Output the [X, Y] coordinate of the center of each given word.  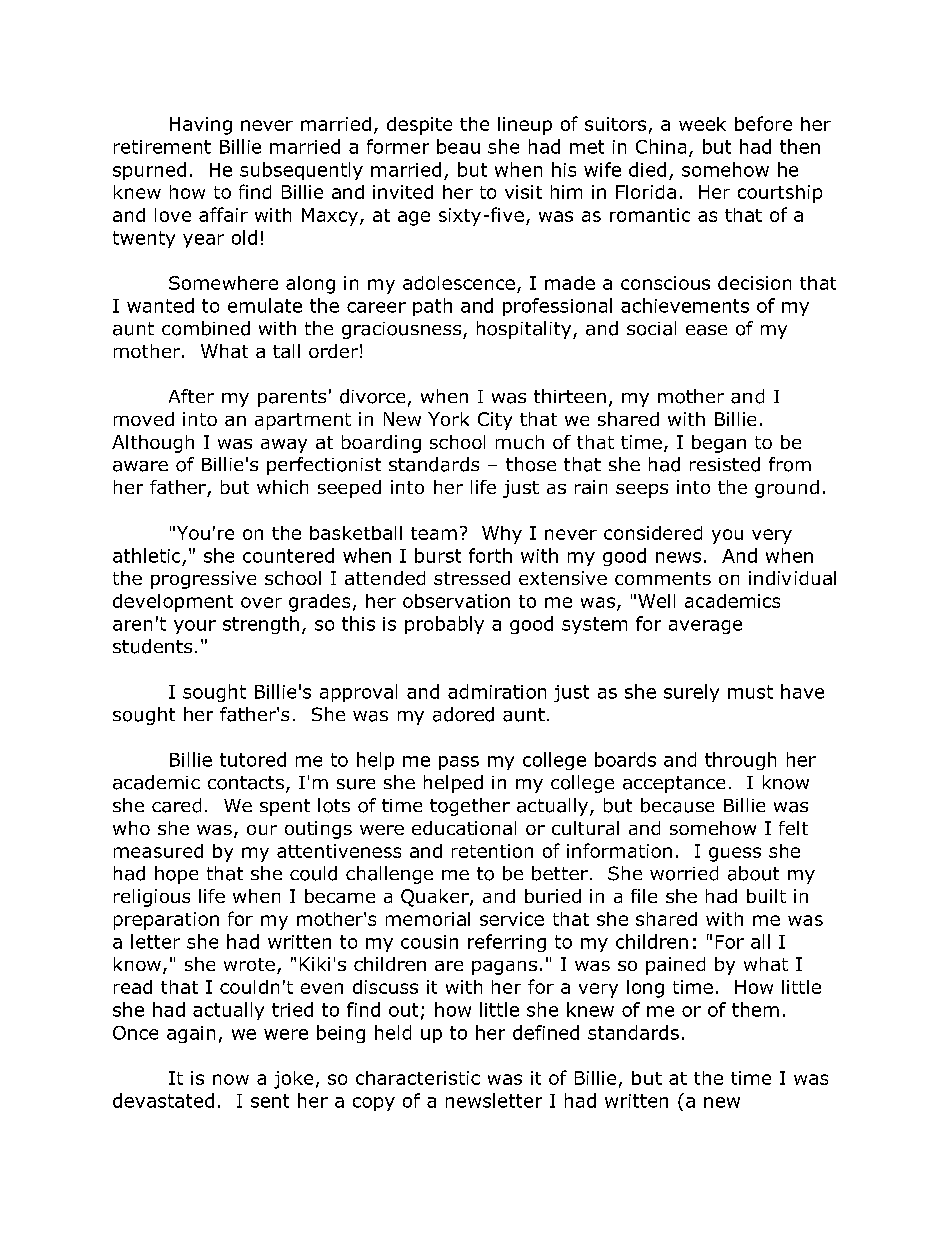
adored [463, 714]
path [432, 307]
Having [201, 126]
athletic [146, 555]
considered [653, 533]
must [750, 692]
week [702, 124]
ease [706, 330]
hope [176, 875]
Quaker [436, 898]
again [191, 1034]
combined [206, 328]
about [753, 873]
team [434, 533]
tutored [253, 759]
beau [458, 146]
